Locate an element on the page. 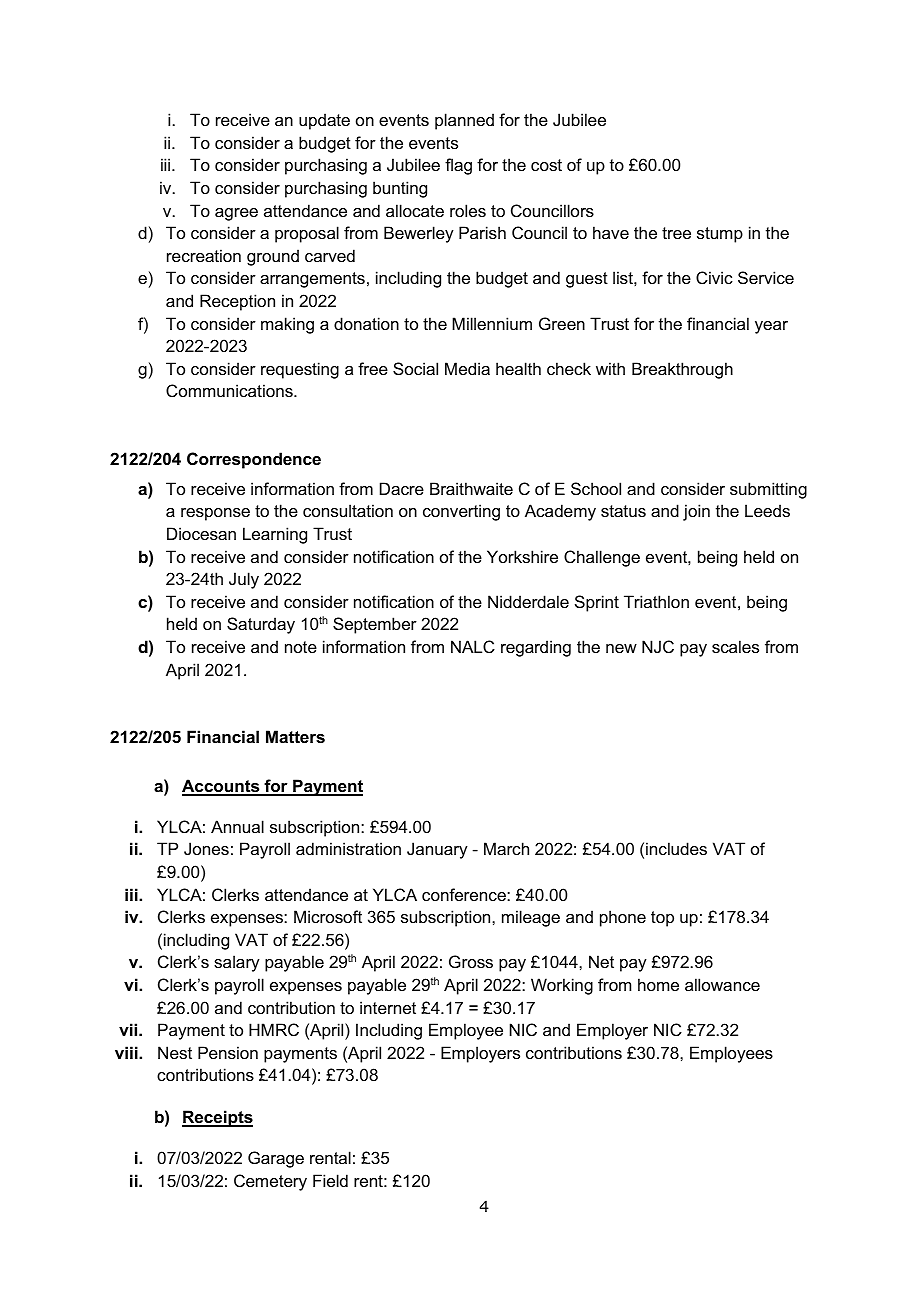 The height and width of the document is (1308, 924). converting is located at coordinates (461, 512).
